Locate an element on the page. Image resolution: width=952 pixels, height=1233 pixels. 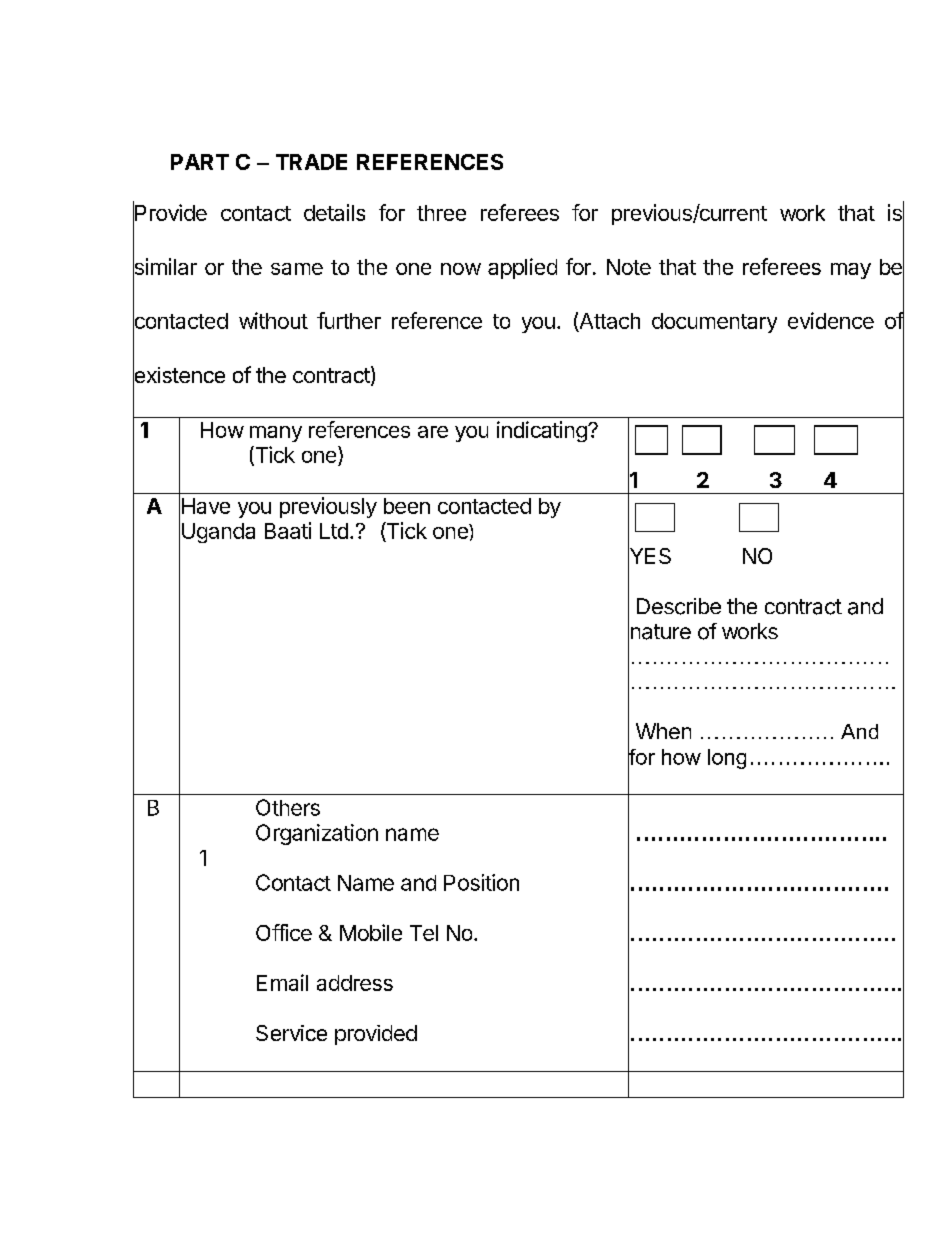
Email is located at coordinates (282, 982).
